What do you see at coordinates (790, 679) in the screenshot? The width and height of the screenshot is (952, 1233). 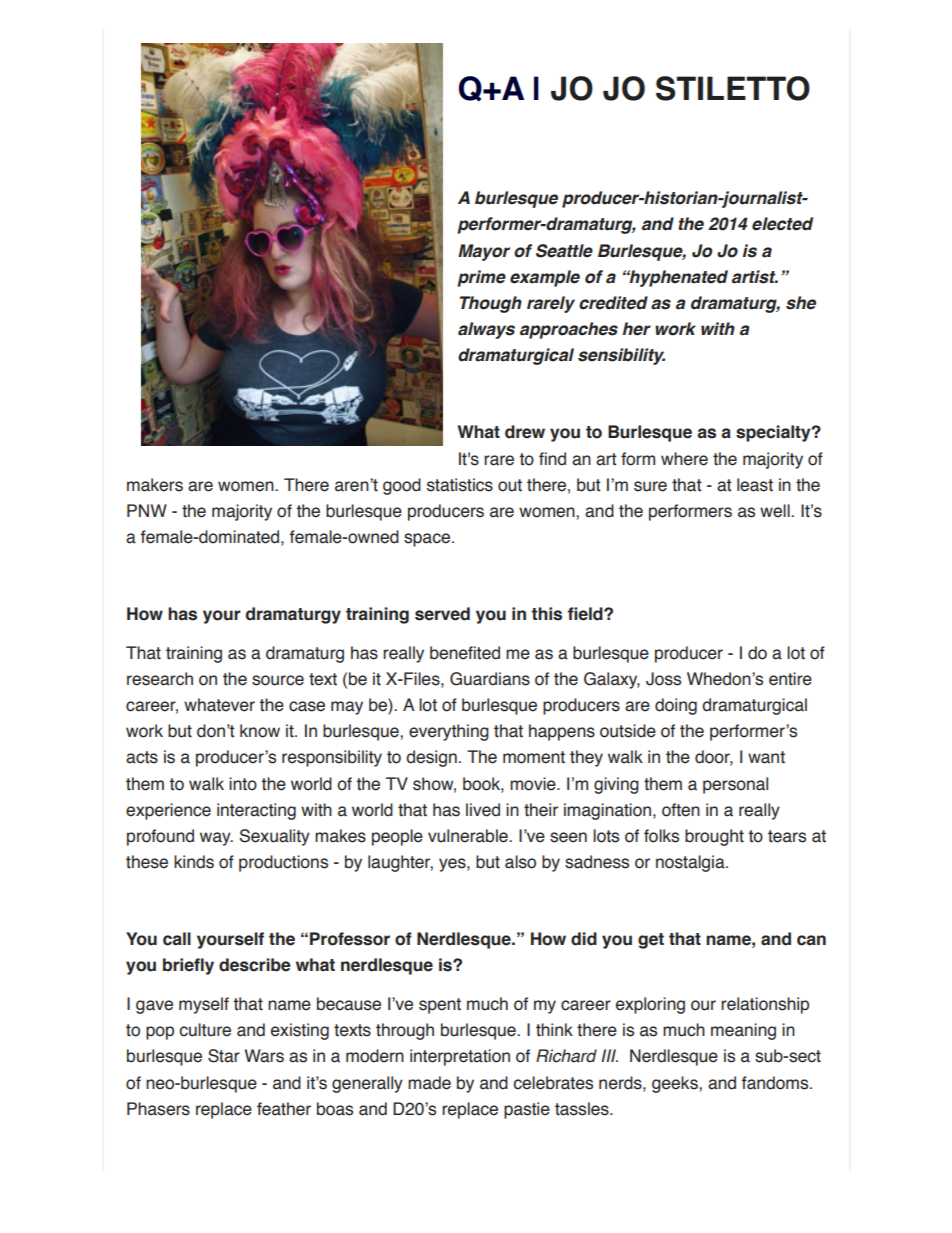 I see `entire` at bounding box center [790, 679].
